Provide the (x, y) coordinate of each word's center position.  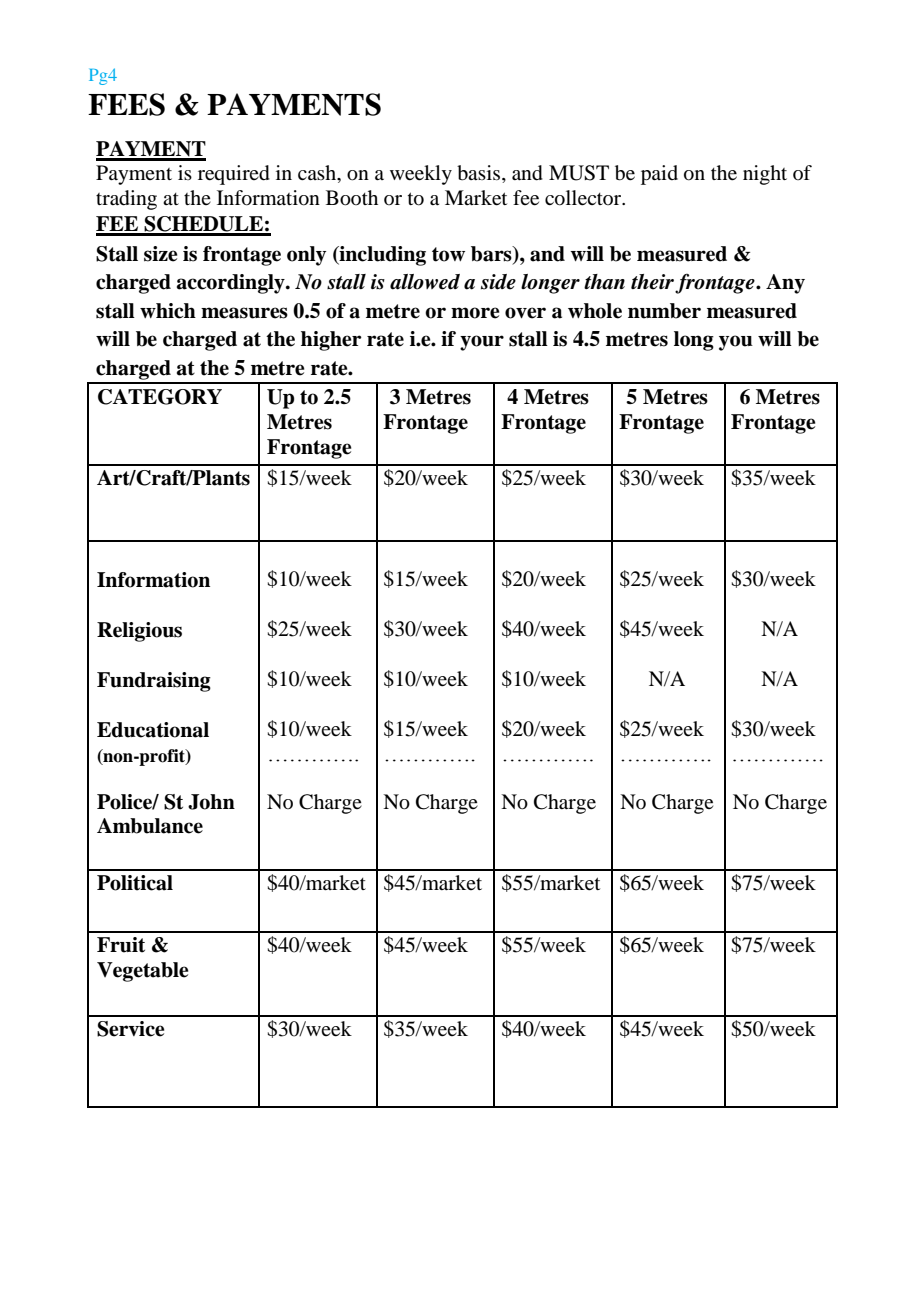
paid (659, 175)
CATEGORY (160, 397)
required (234, 175)
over (525, 313)
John (211, 802)
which (168, 311)
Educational (153, 730)
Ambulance (150, 826)
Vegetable (142, 972)
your (482, 343)
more (475, 313)
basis (480, 174)
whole (595, 311)
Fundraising (154, 682)
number (664, 311)
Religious (139, 632)
